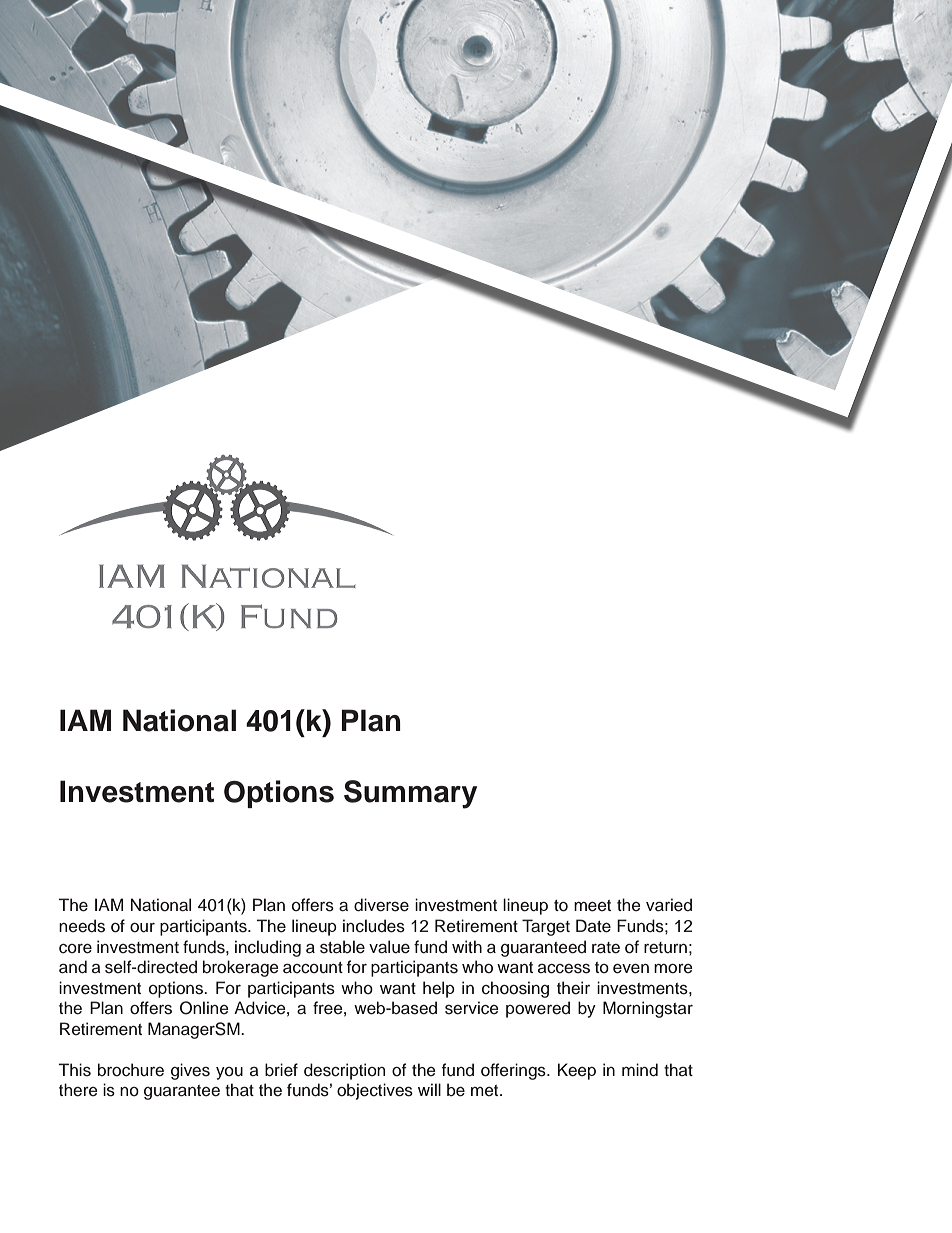  Describe the element at coordinates (75, 949) in the image. I see `core` at that location.
